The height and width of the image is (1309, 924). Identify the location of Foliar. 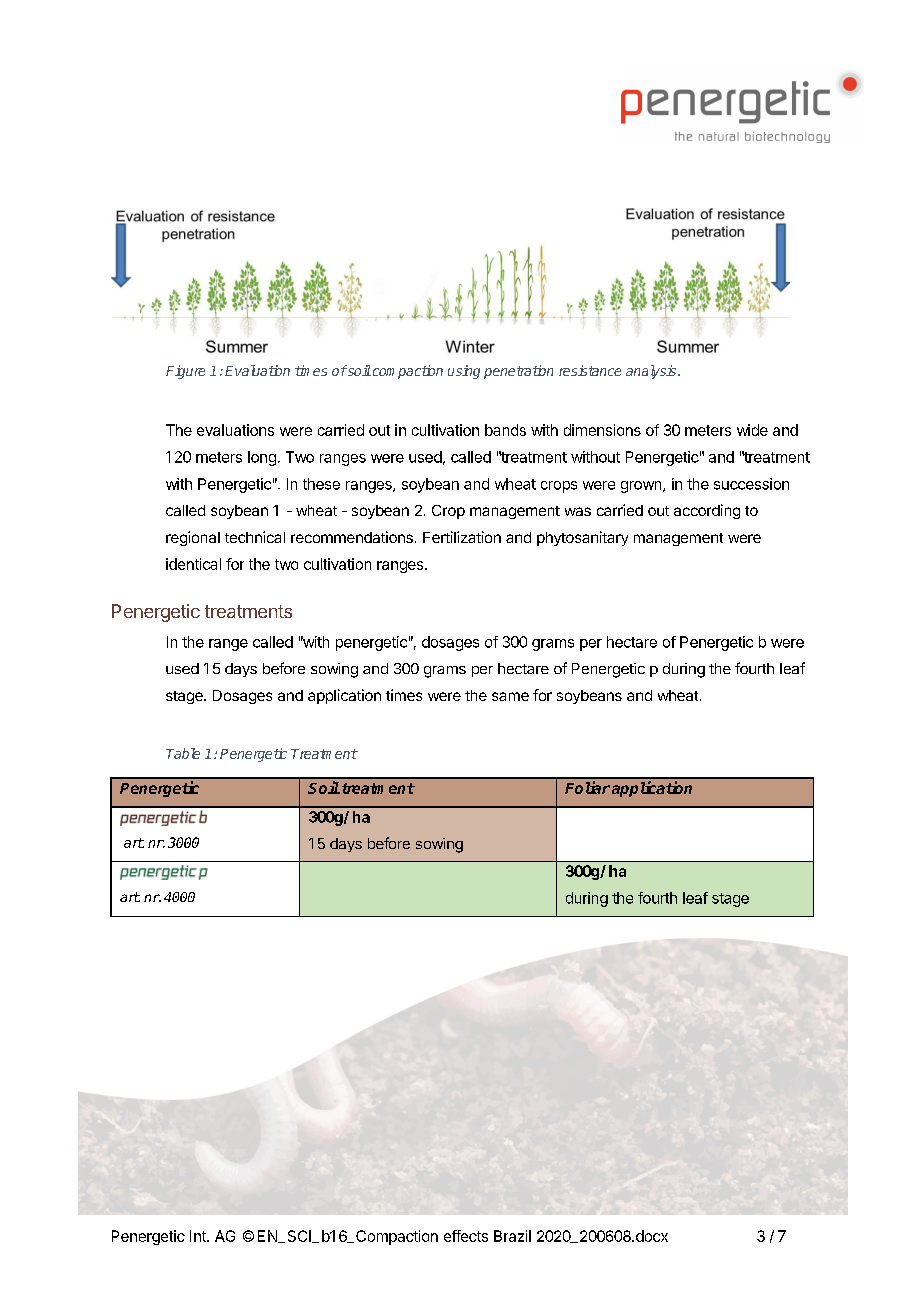
(587, 787).
